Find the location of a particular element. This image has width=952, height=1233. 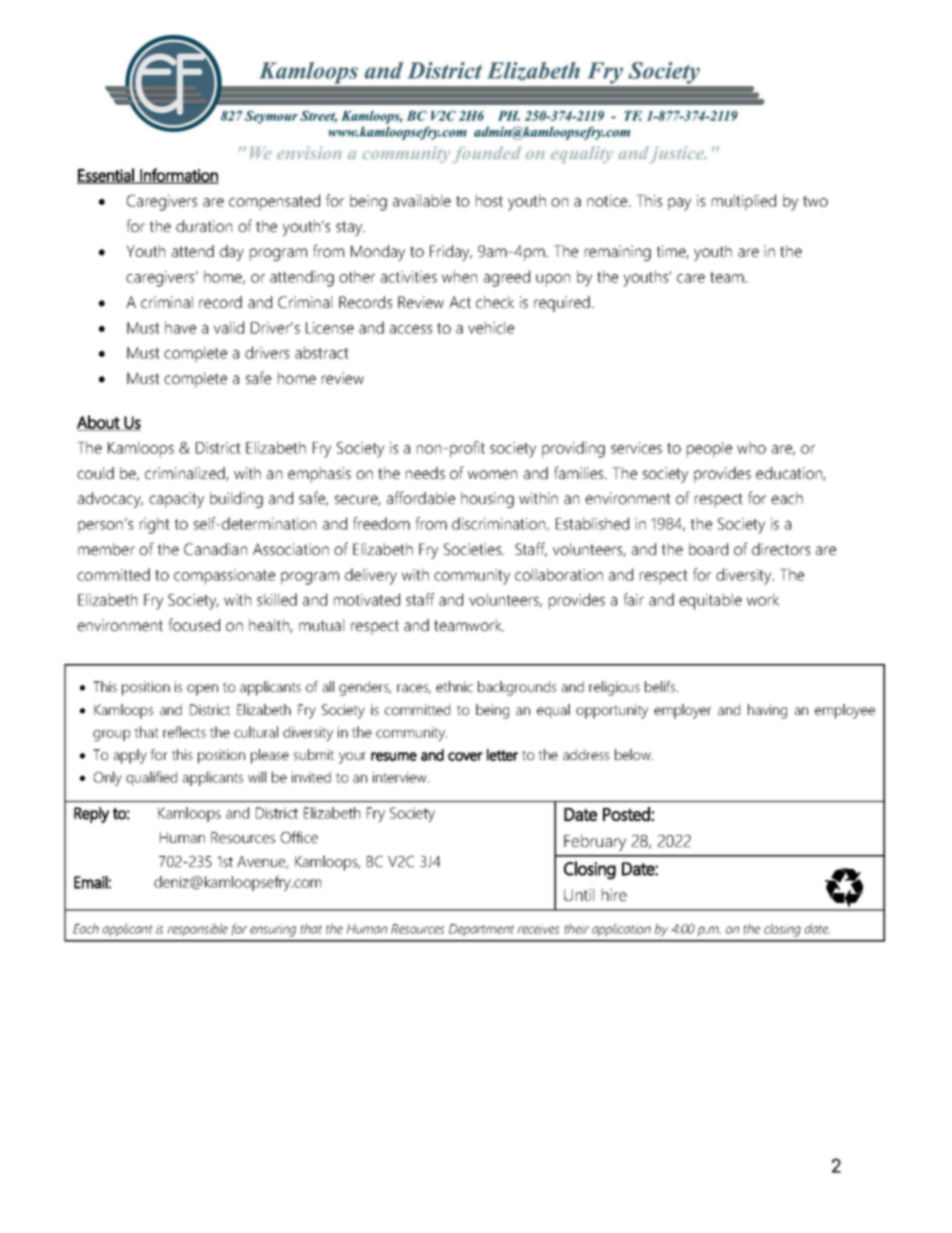

About is located at coordinates (99, 423).
